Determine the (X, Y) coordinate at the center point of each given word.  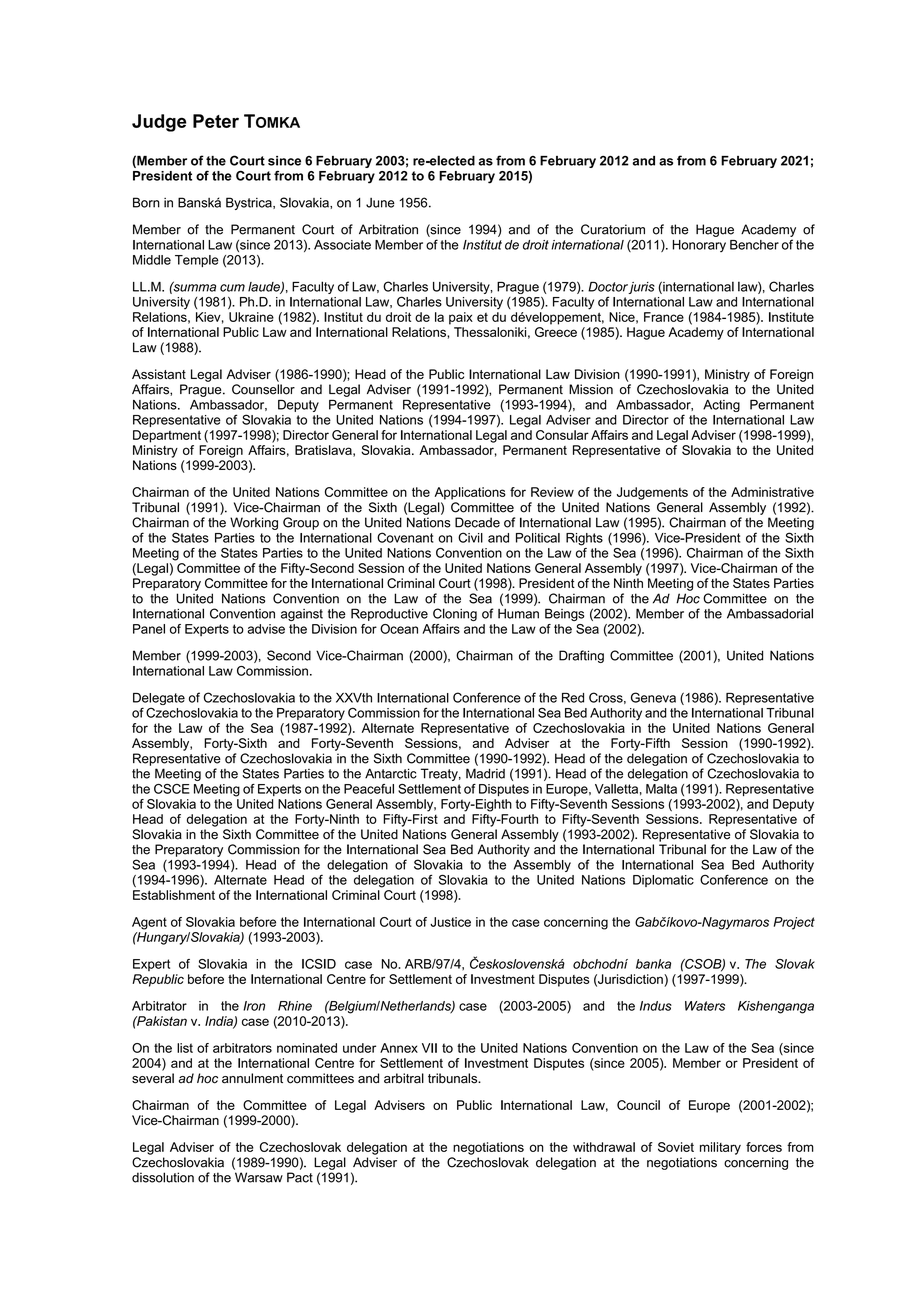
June (380, 203)
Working (254, 523)
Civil (470, 537)
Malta (661, 789)
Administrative (772, 492)
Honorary (699, 246)
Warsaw (259, 1177)
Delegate (159, 700)
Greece (556, 332)
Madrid (485, 773)
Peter (216, 121)
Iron (254, 1006)
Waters (705, 1006)
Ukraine (251, 317)
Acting (721, 406)
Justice (450, 922)
